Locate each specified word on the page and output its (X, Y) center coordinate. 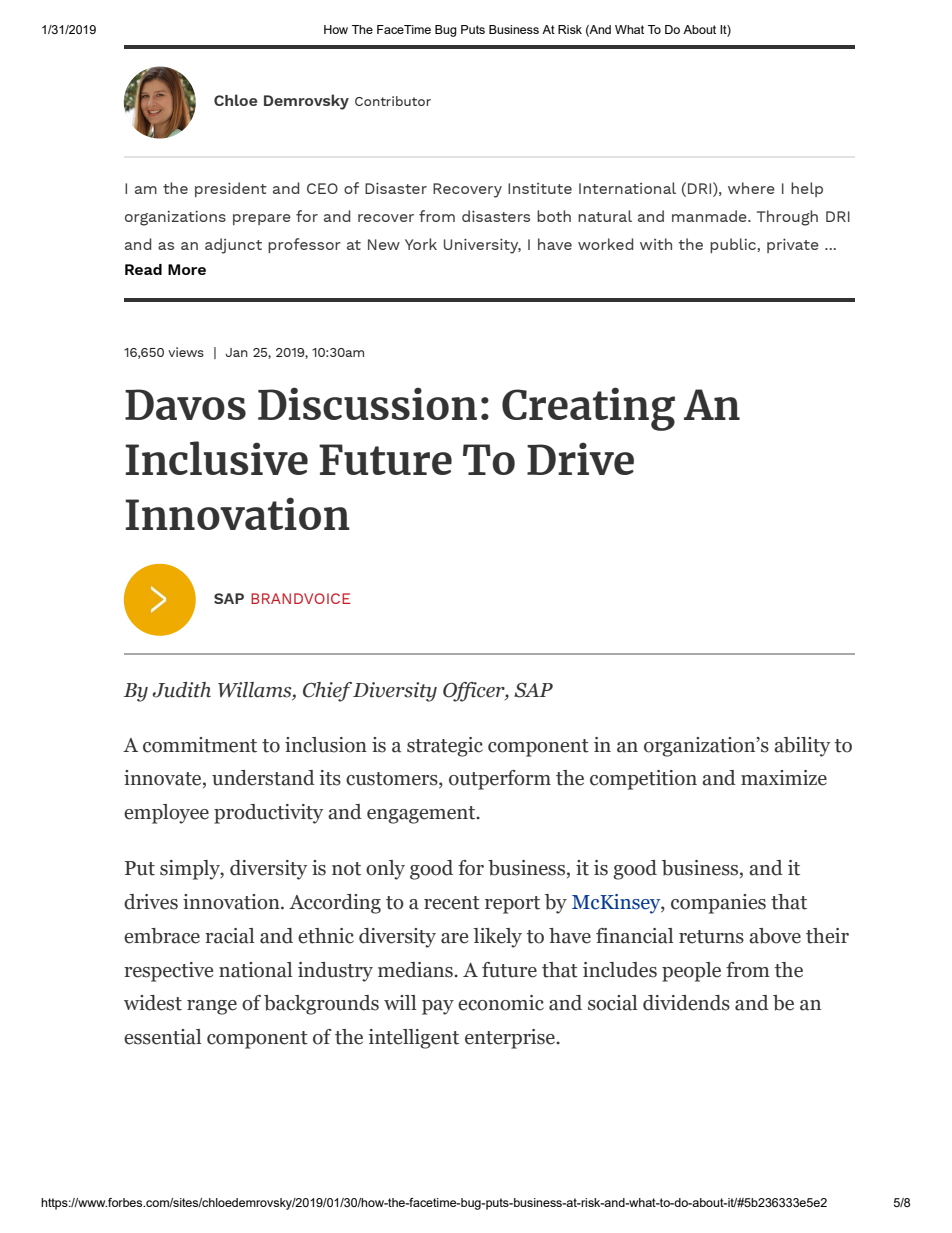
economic (501, 1003)
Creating (588, 409)
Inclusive (216, 458)
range (212, 1007)
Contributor (393, 101)
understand (263, 778)
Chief (327, 692)
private (793, 245)
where (751, 188)
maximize (784, 778)
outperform (500, 780)
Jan (237, 352)
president (231, 189)
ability (802, 747)
